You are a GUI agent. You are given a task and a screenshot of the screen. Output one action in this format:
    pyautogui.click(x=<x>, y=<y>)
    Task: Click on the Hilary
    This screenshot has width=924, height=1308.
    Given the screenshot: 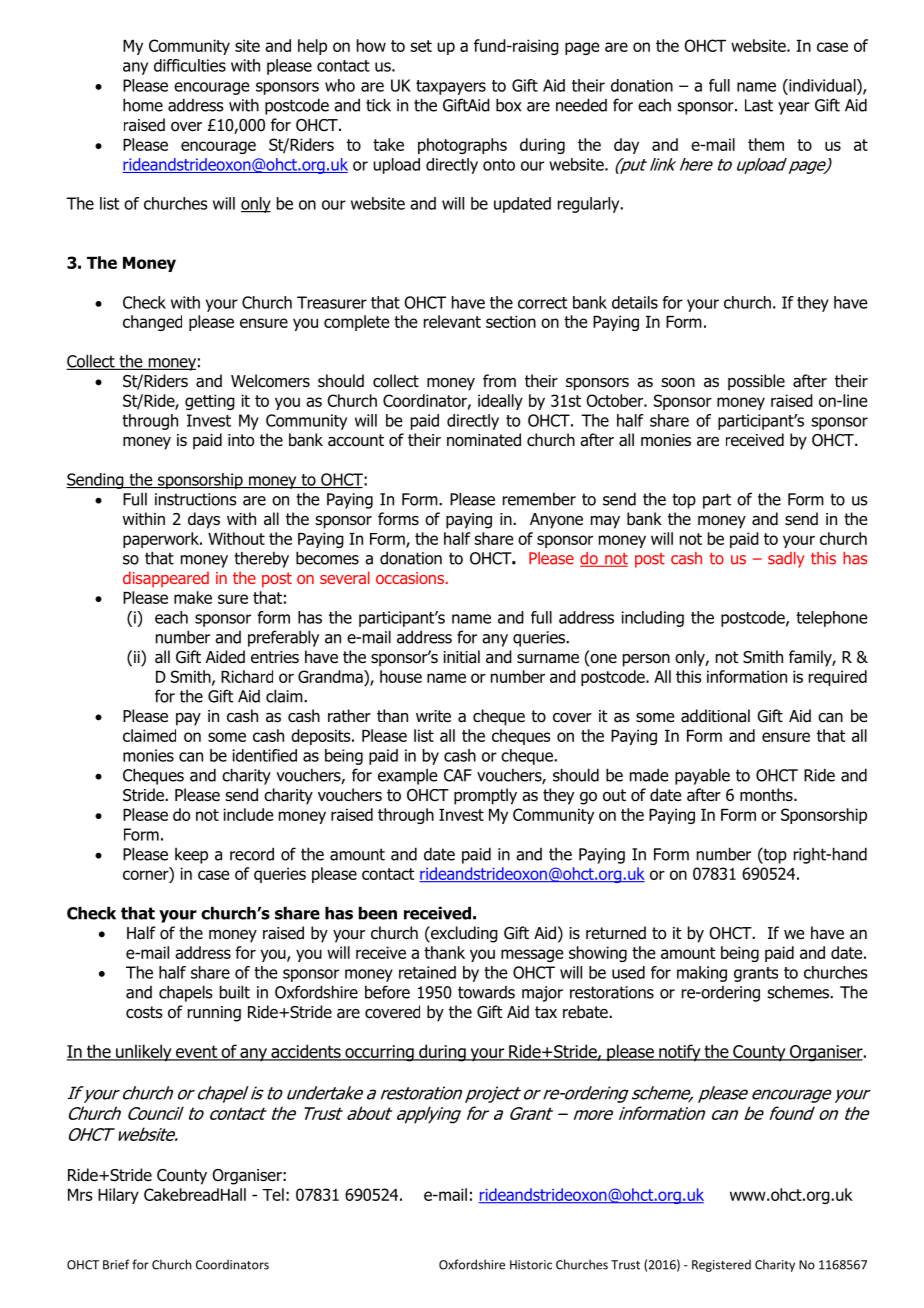 What is the action you would take?
    pyautogui.click(x=118, y=1196)
